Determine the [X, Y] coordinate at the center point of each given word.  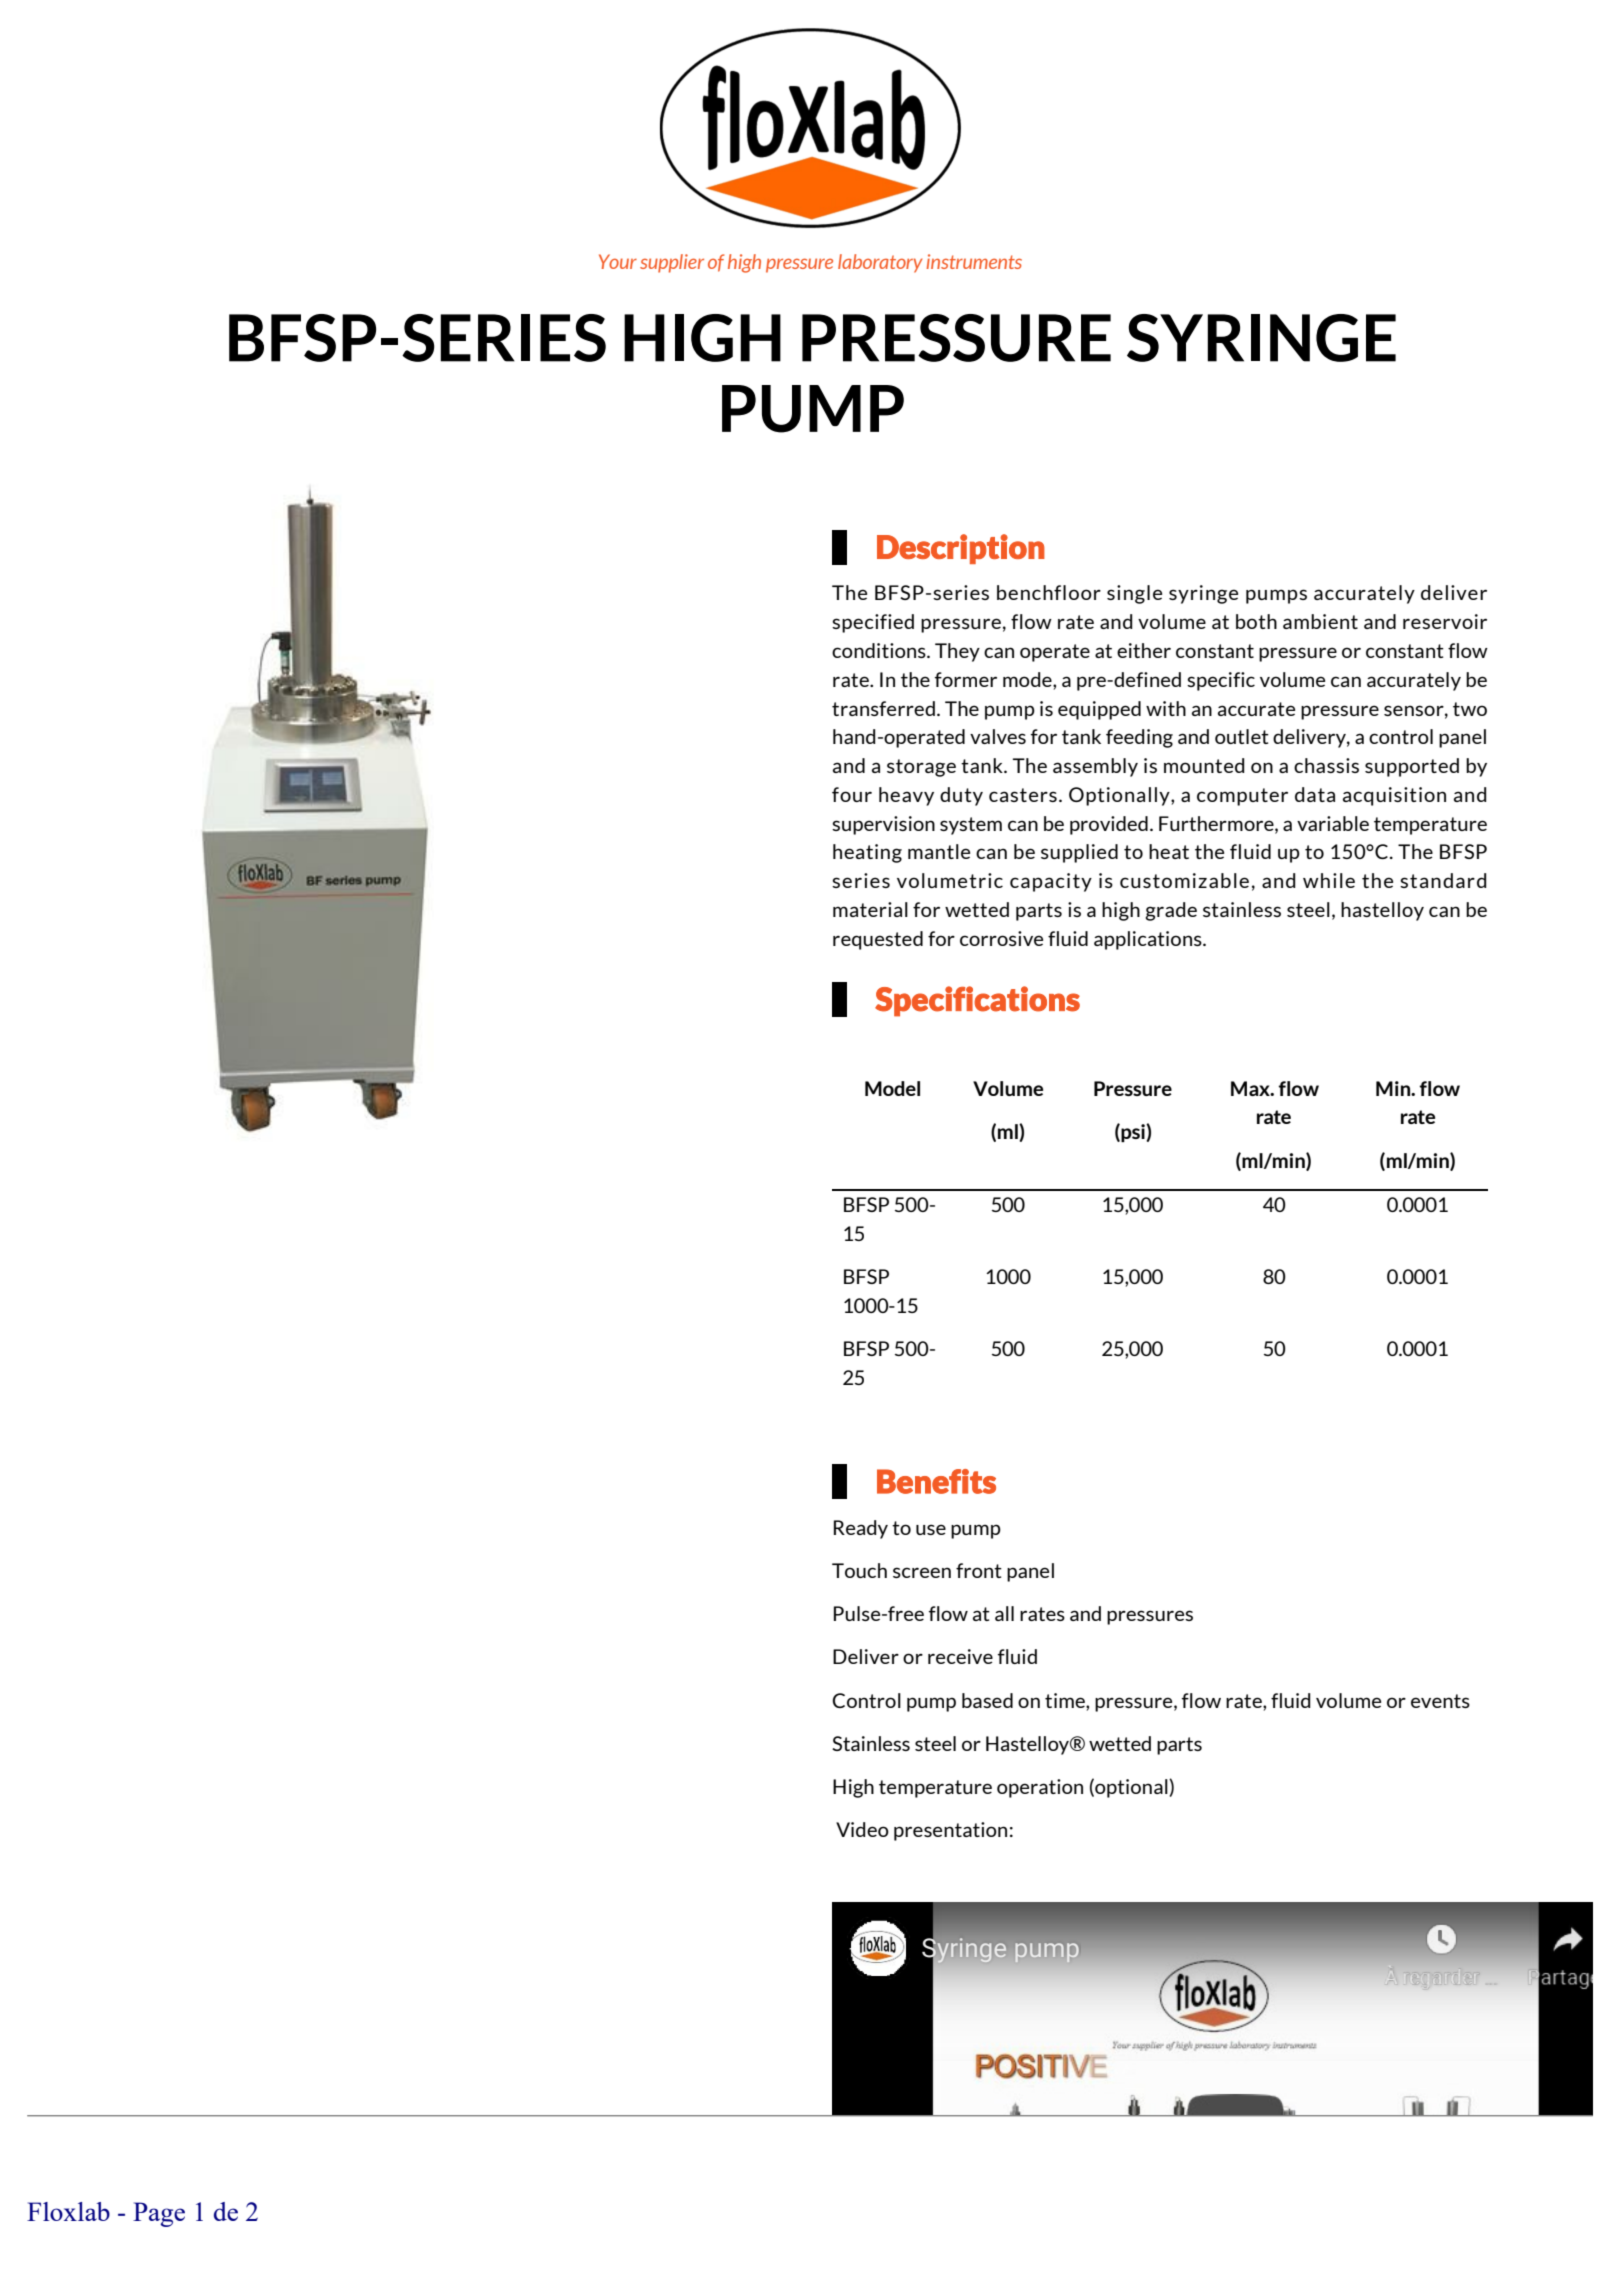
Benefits [936, 1481]
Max [1251, 1088]
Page [159, 2214]
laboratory [880, 263]
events [1440, 1701]
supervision [883, 825]
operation [1040, 1788]
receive [960, 1656]
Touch [859, 1570]
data [1315, 794]
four [852, 794]
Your [618, 261]
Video [862, 1829]
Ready [861, 1529]
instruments [974, 261]
